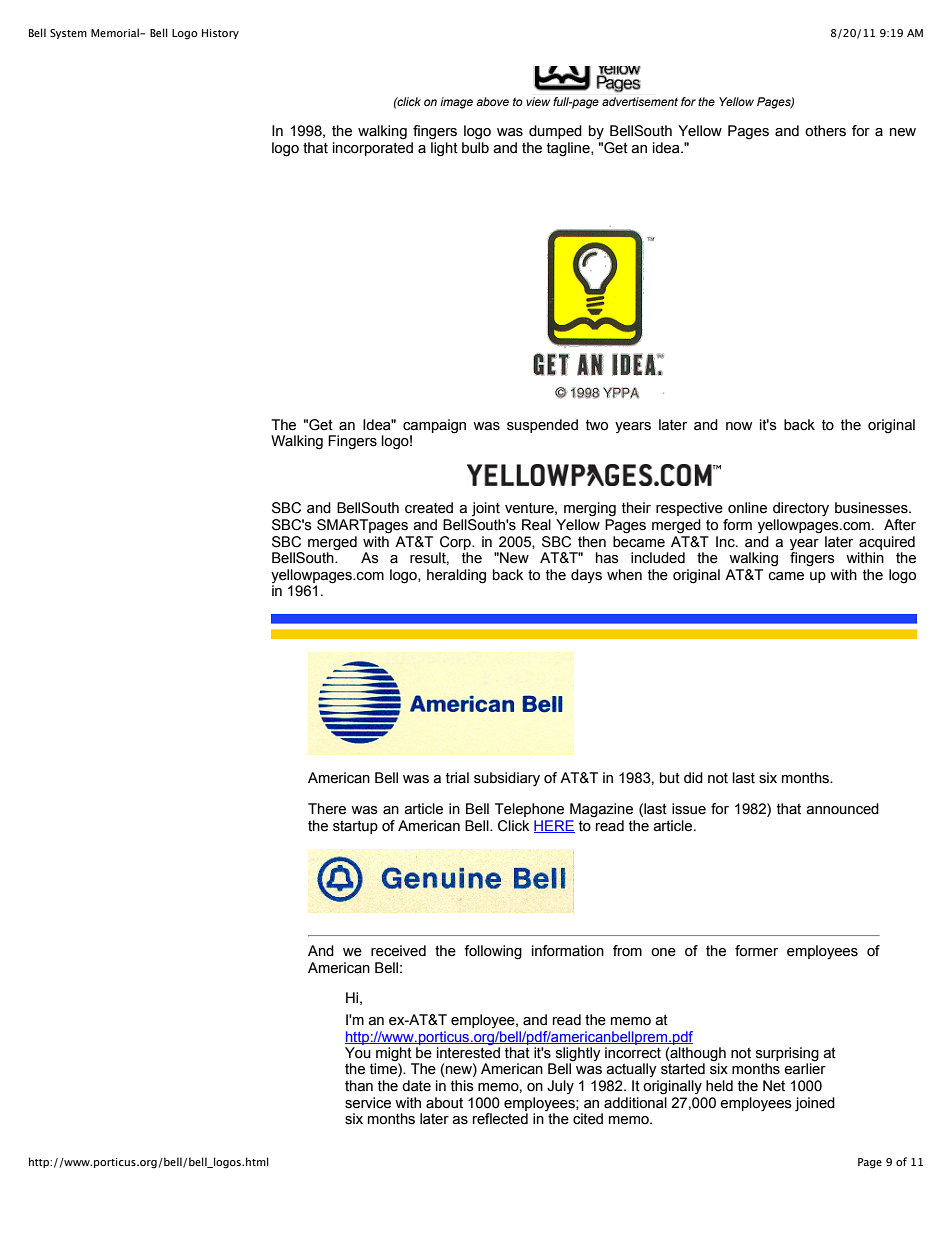  Describe the element at coordinates (462, 1086) in the screenshot. I see `this` at that location.
